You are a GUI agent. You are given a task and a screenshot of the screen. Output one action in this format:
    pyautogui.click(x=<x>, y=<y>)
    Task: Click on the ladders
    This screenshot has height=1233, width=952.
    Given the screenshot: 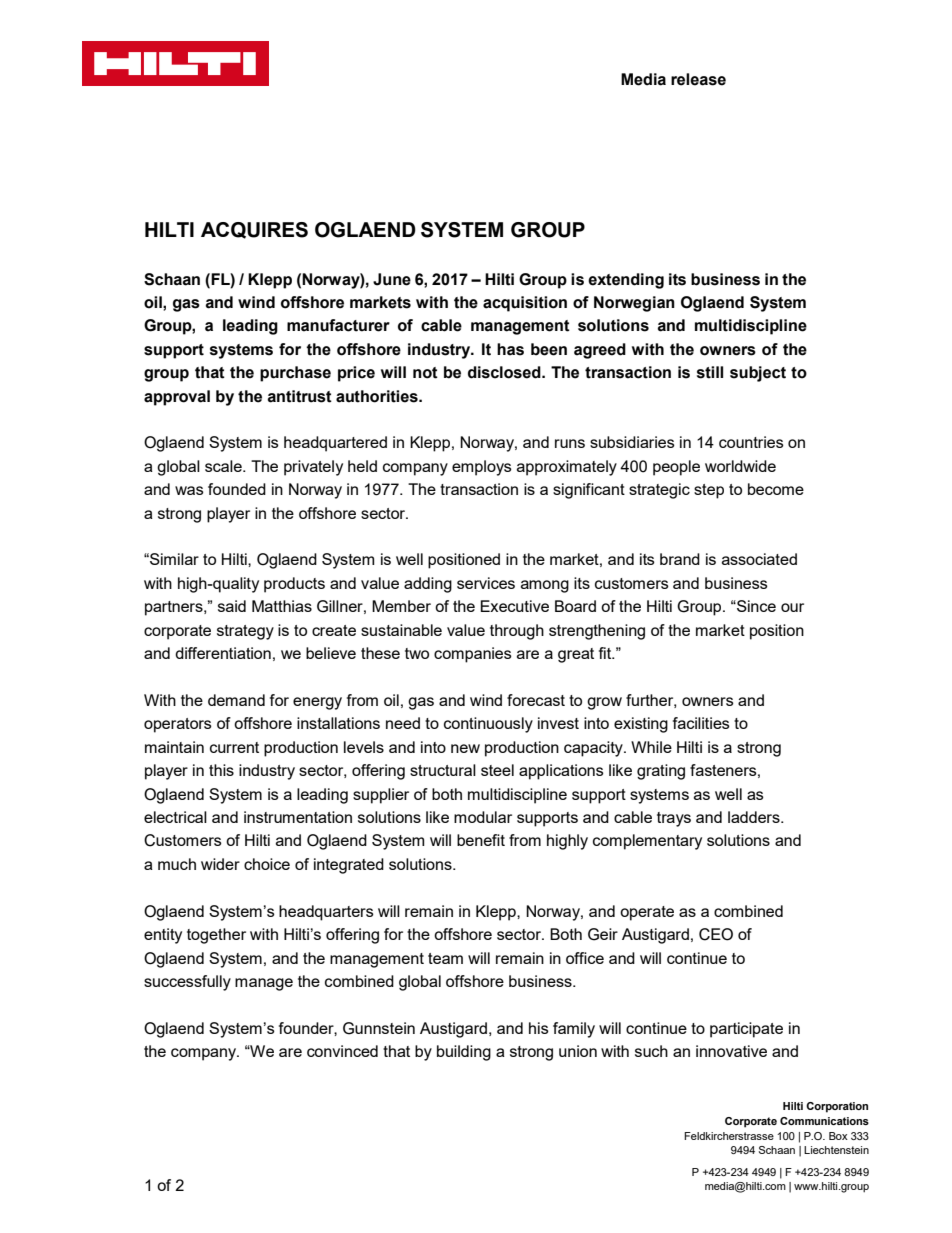 What is the action you would take?
    pyautogui.click(x=755, y=817)
